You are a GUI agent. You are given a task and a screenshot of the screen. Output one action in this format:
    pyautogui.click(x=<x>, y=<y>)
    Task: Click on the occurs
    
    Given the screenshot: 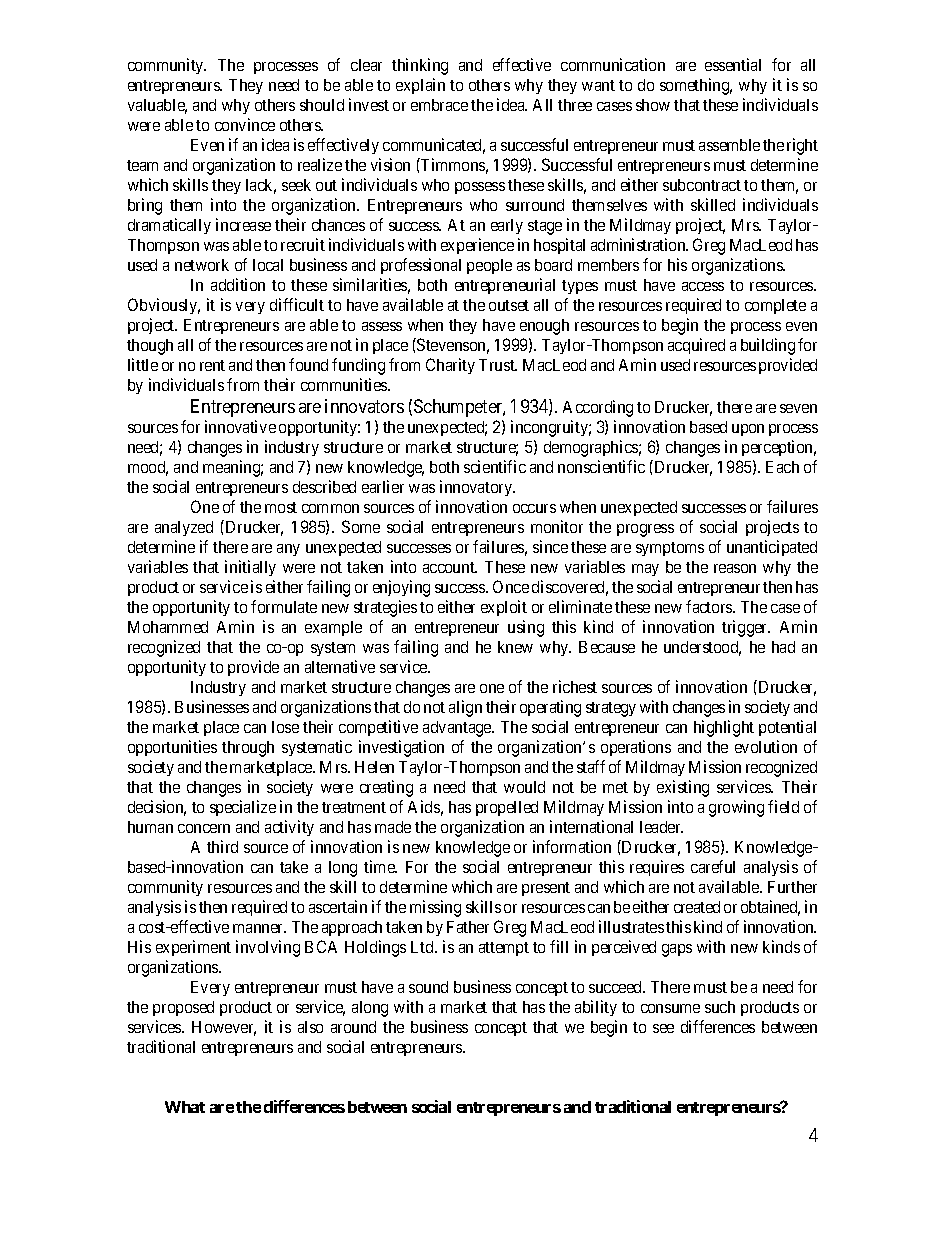 What is the action you would take?
    pyautogui.click(x=534, y=508)
